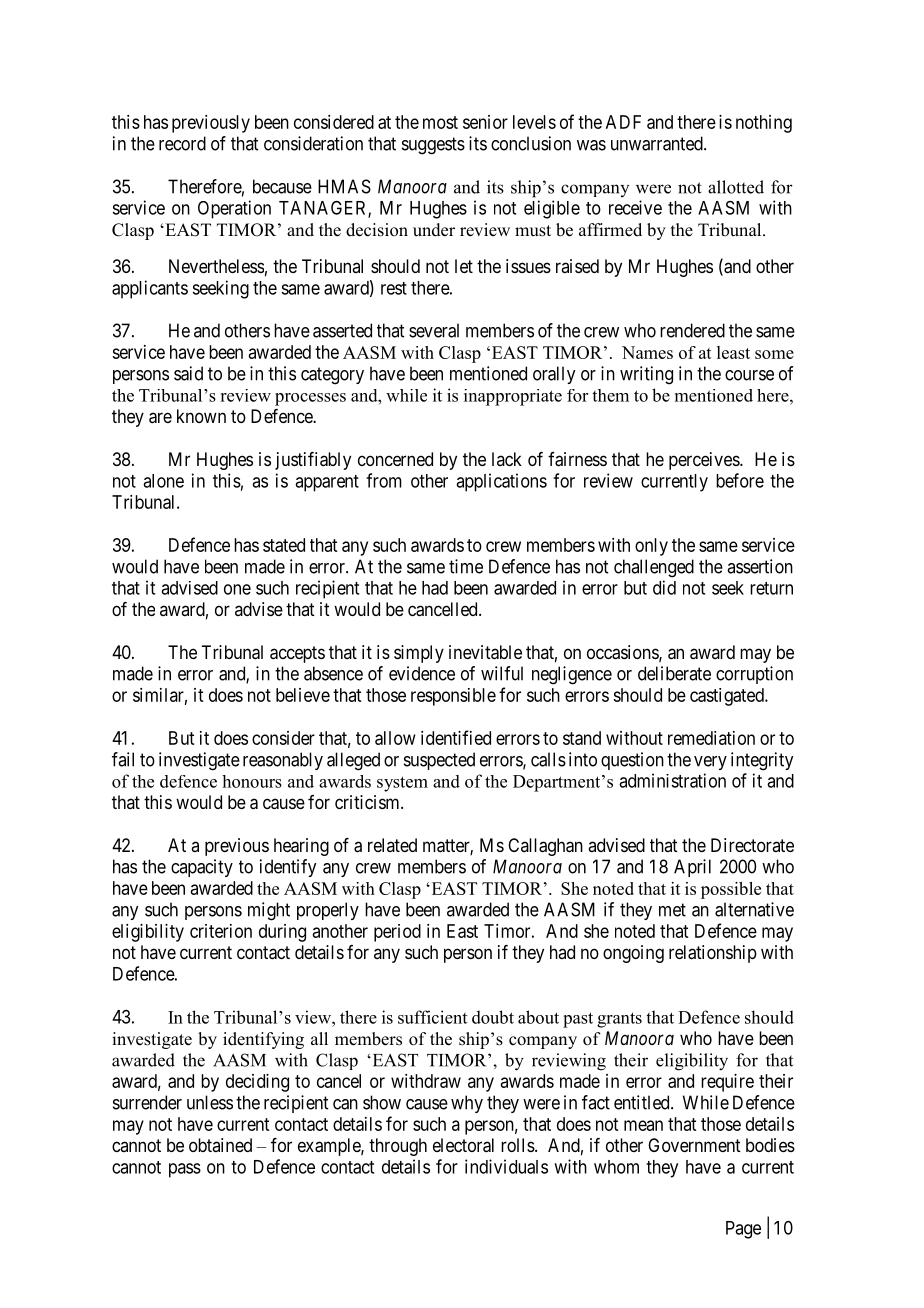  Describe the element at coordinates (433, 146) in the page. I see `suggests` at that location.
